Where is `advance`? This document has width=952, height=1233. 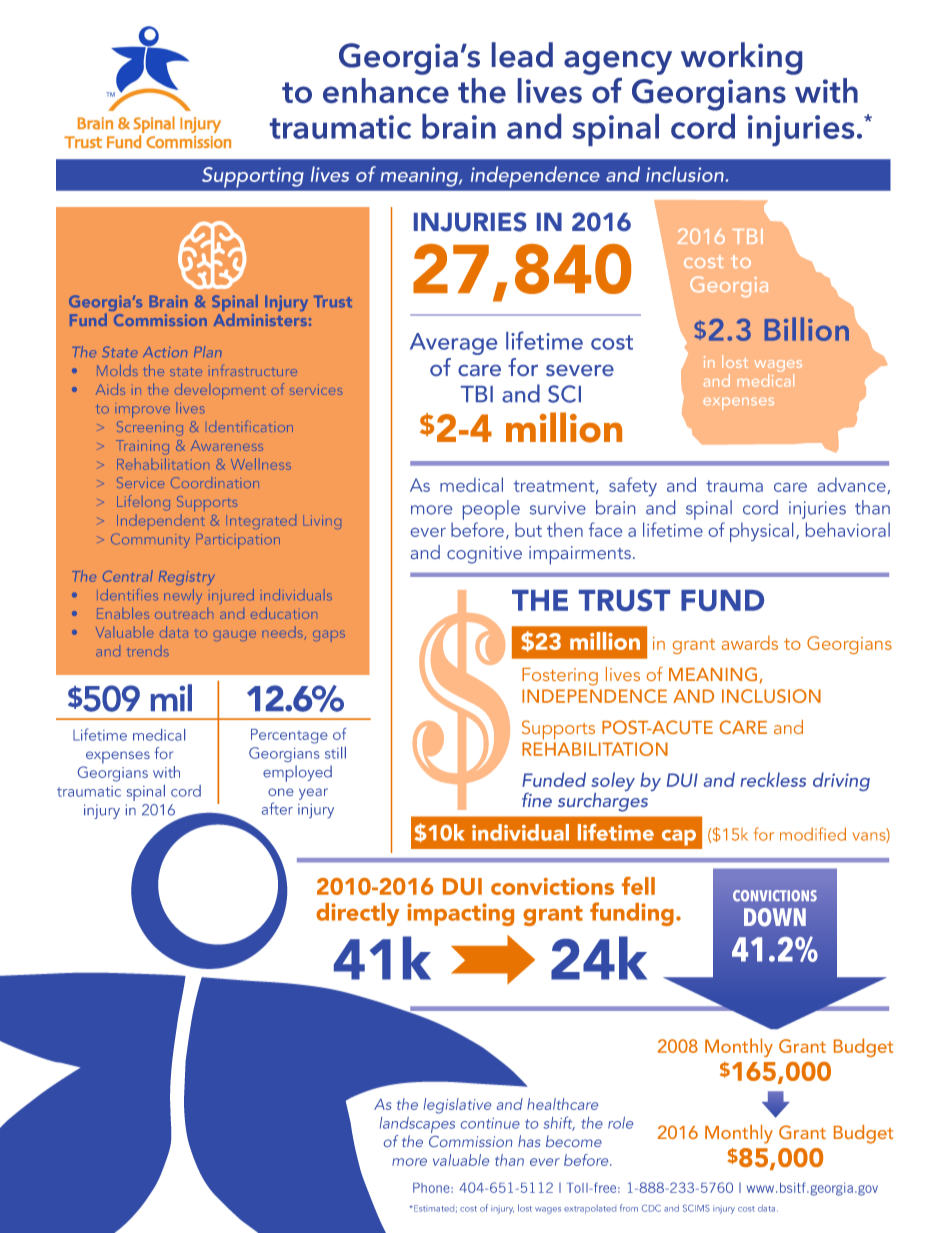
advance is located at coordinates (853, 485).
